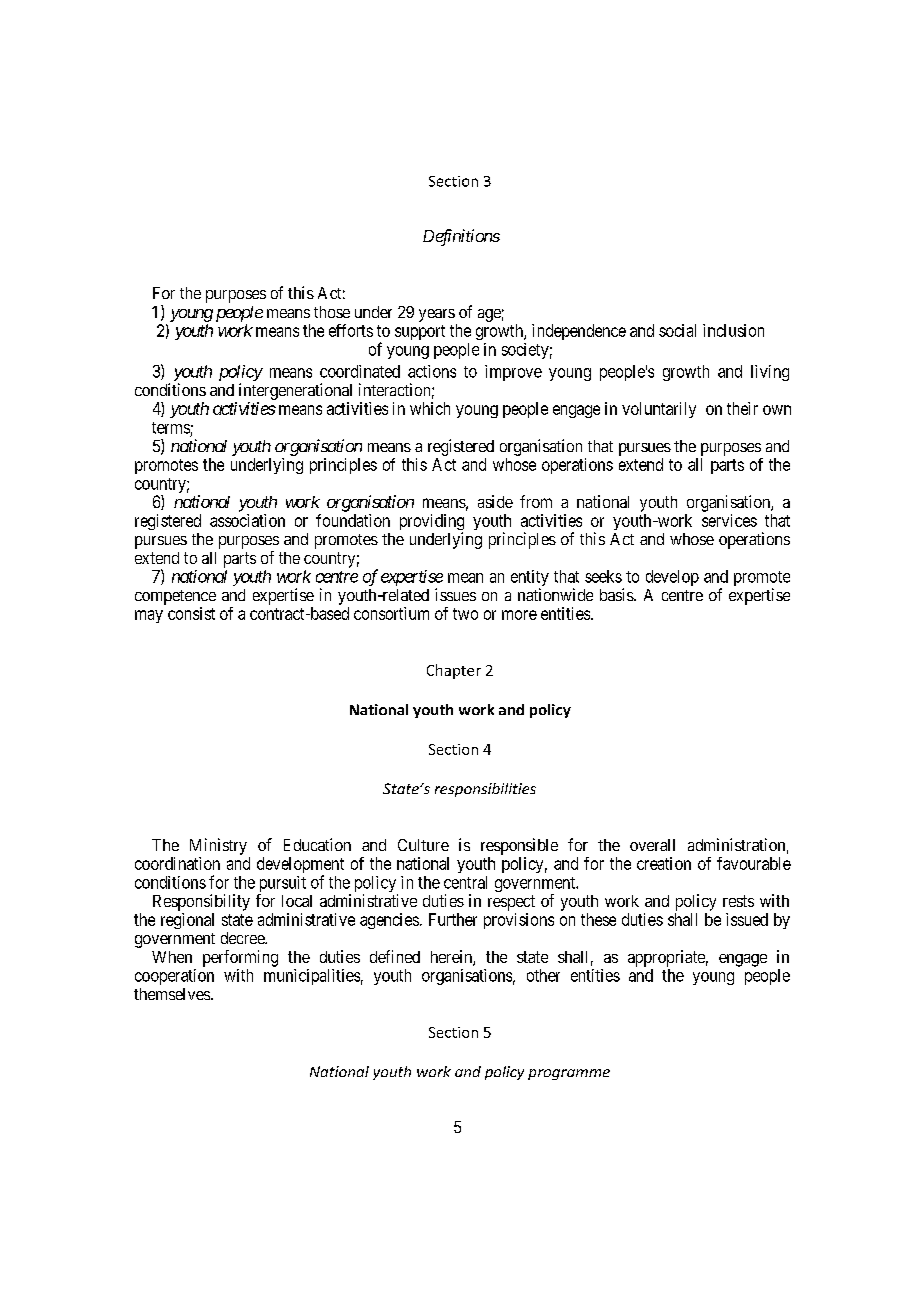 The image size is (924, 1307). Describe the element at coordinates (332, 312) in the image. I see `those` at that location.
